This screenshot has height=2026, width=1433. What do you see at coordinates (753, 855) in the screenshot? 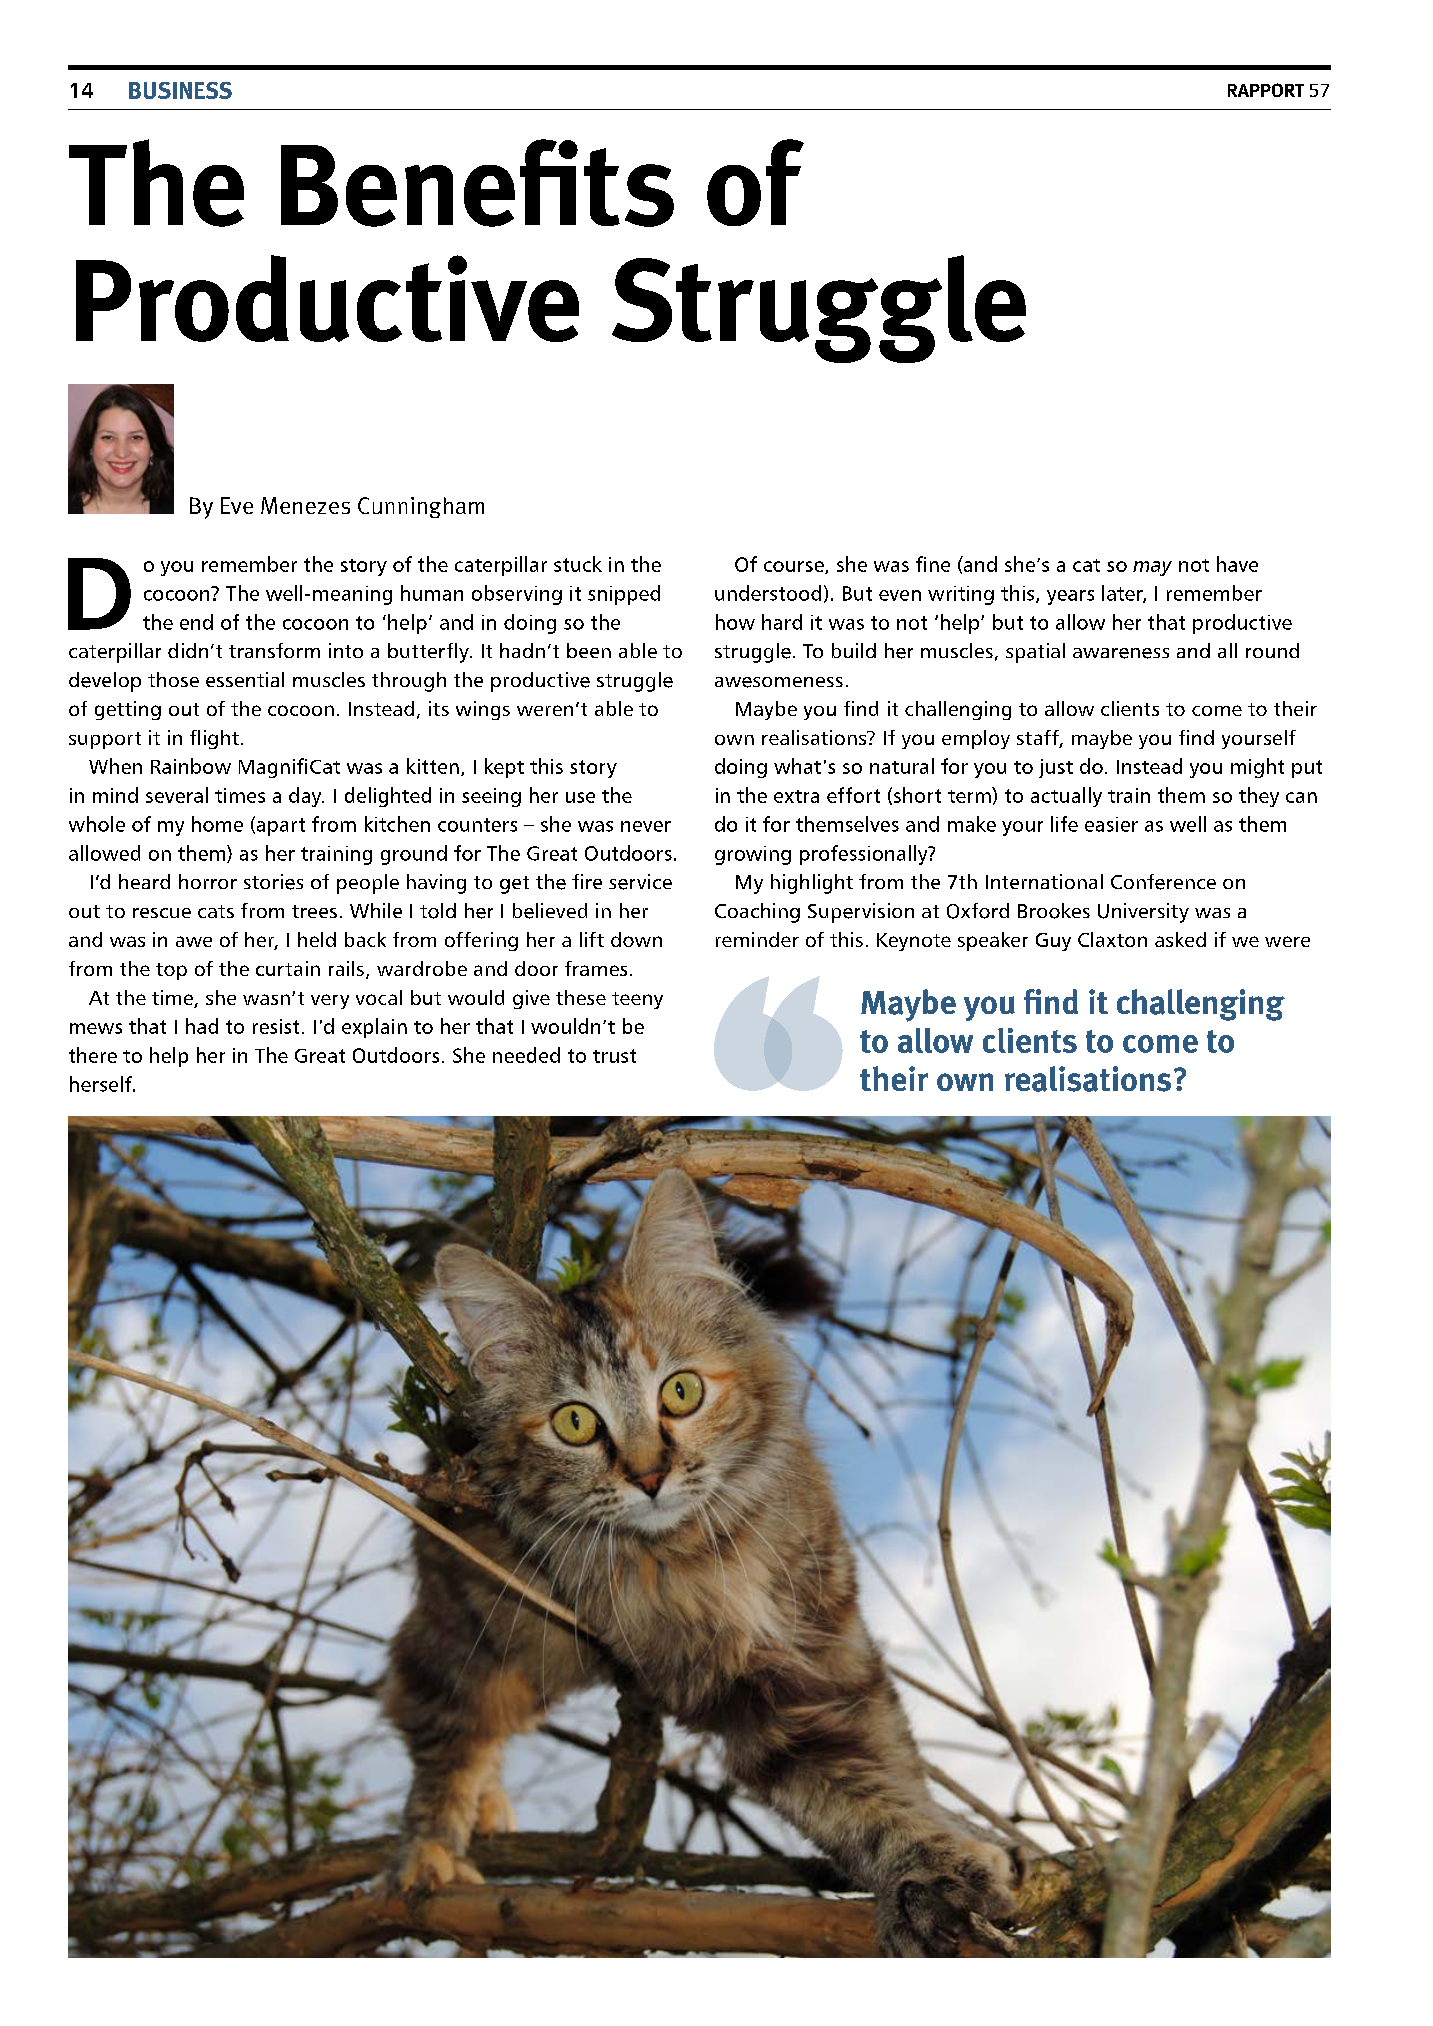
I see `growing` at bounding box center [753, 855].
